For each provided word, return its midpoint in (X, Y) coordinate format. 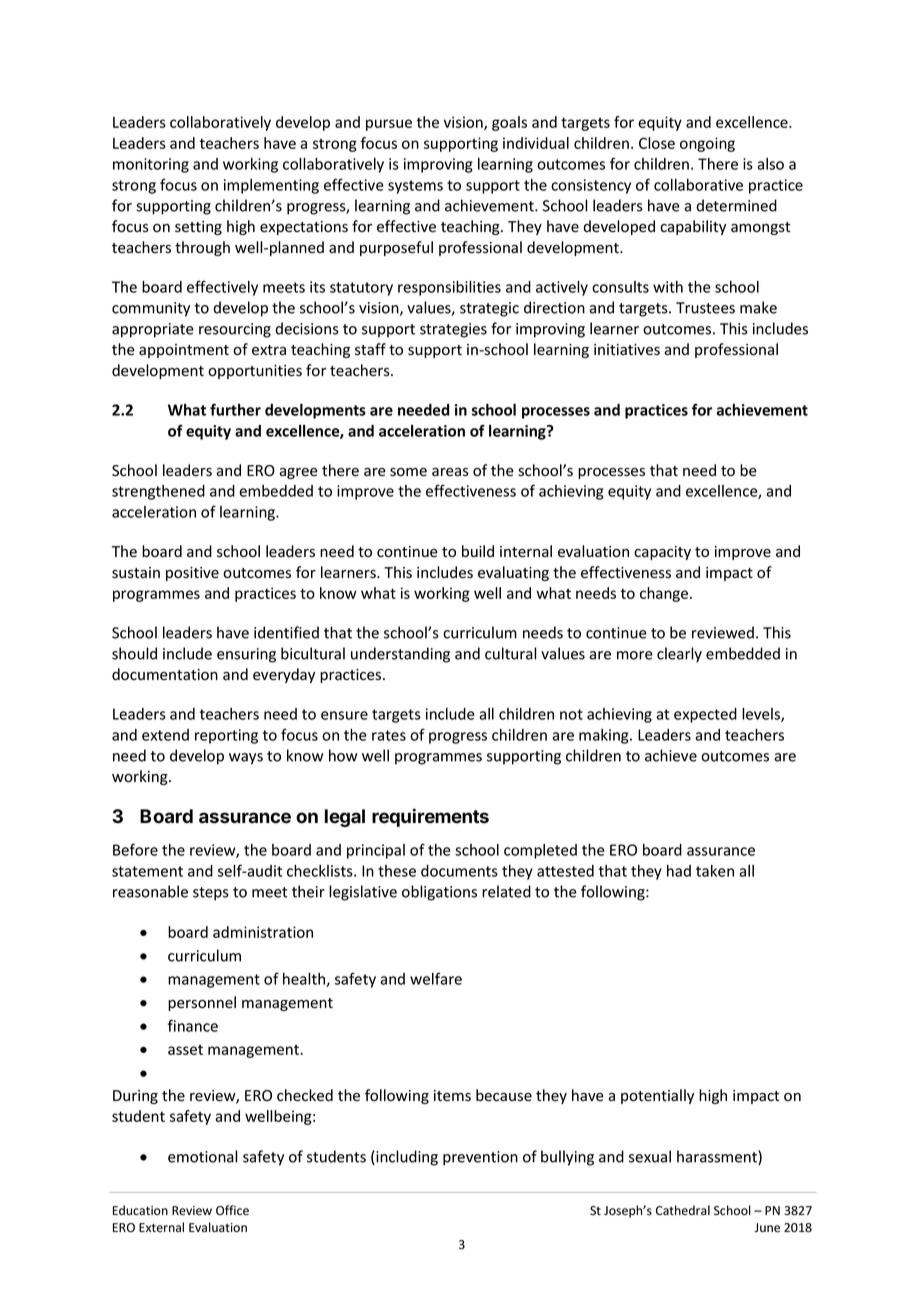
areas (450, 472)
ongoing (707, 144)
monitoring (151, 165)
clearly (679, 655)
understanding (400, 655)
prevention (480, 1158)
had (679, 871)
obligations (439, 893)
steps (211, 894)
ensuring (246, 655)
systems (415, 187)
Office (232, 1210)
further (235, 409)
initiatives (627, 350)
